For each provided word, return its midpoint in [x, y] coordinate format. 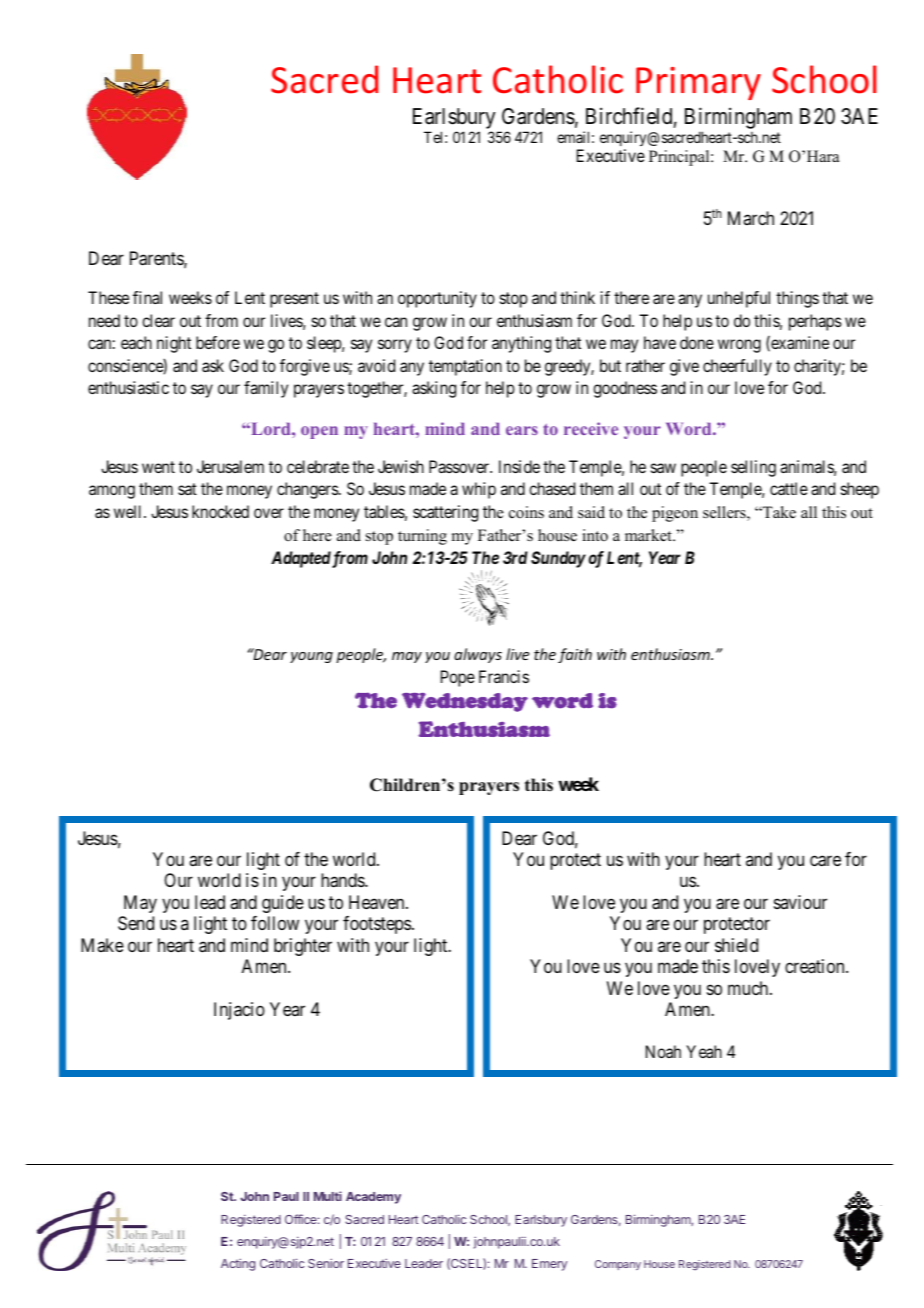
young [311, 657]
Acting [238, 1264]
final [147, 297]
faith [575, 655]
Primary [698, 83]
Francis [504, 676]
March [751, 218]
